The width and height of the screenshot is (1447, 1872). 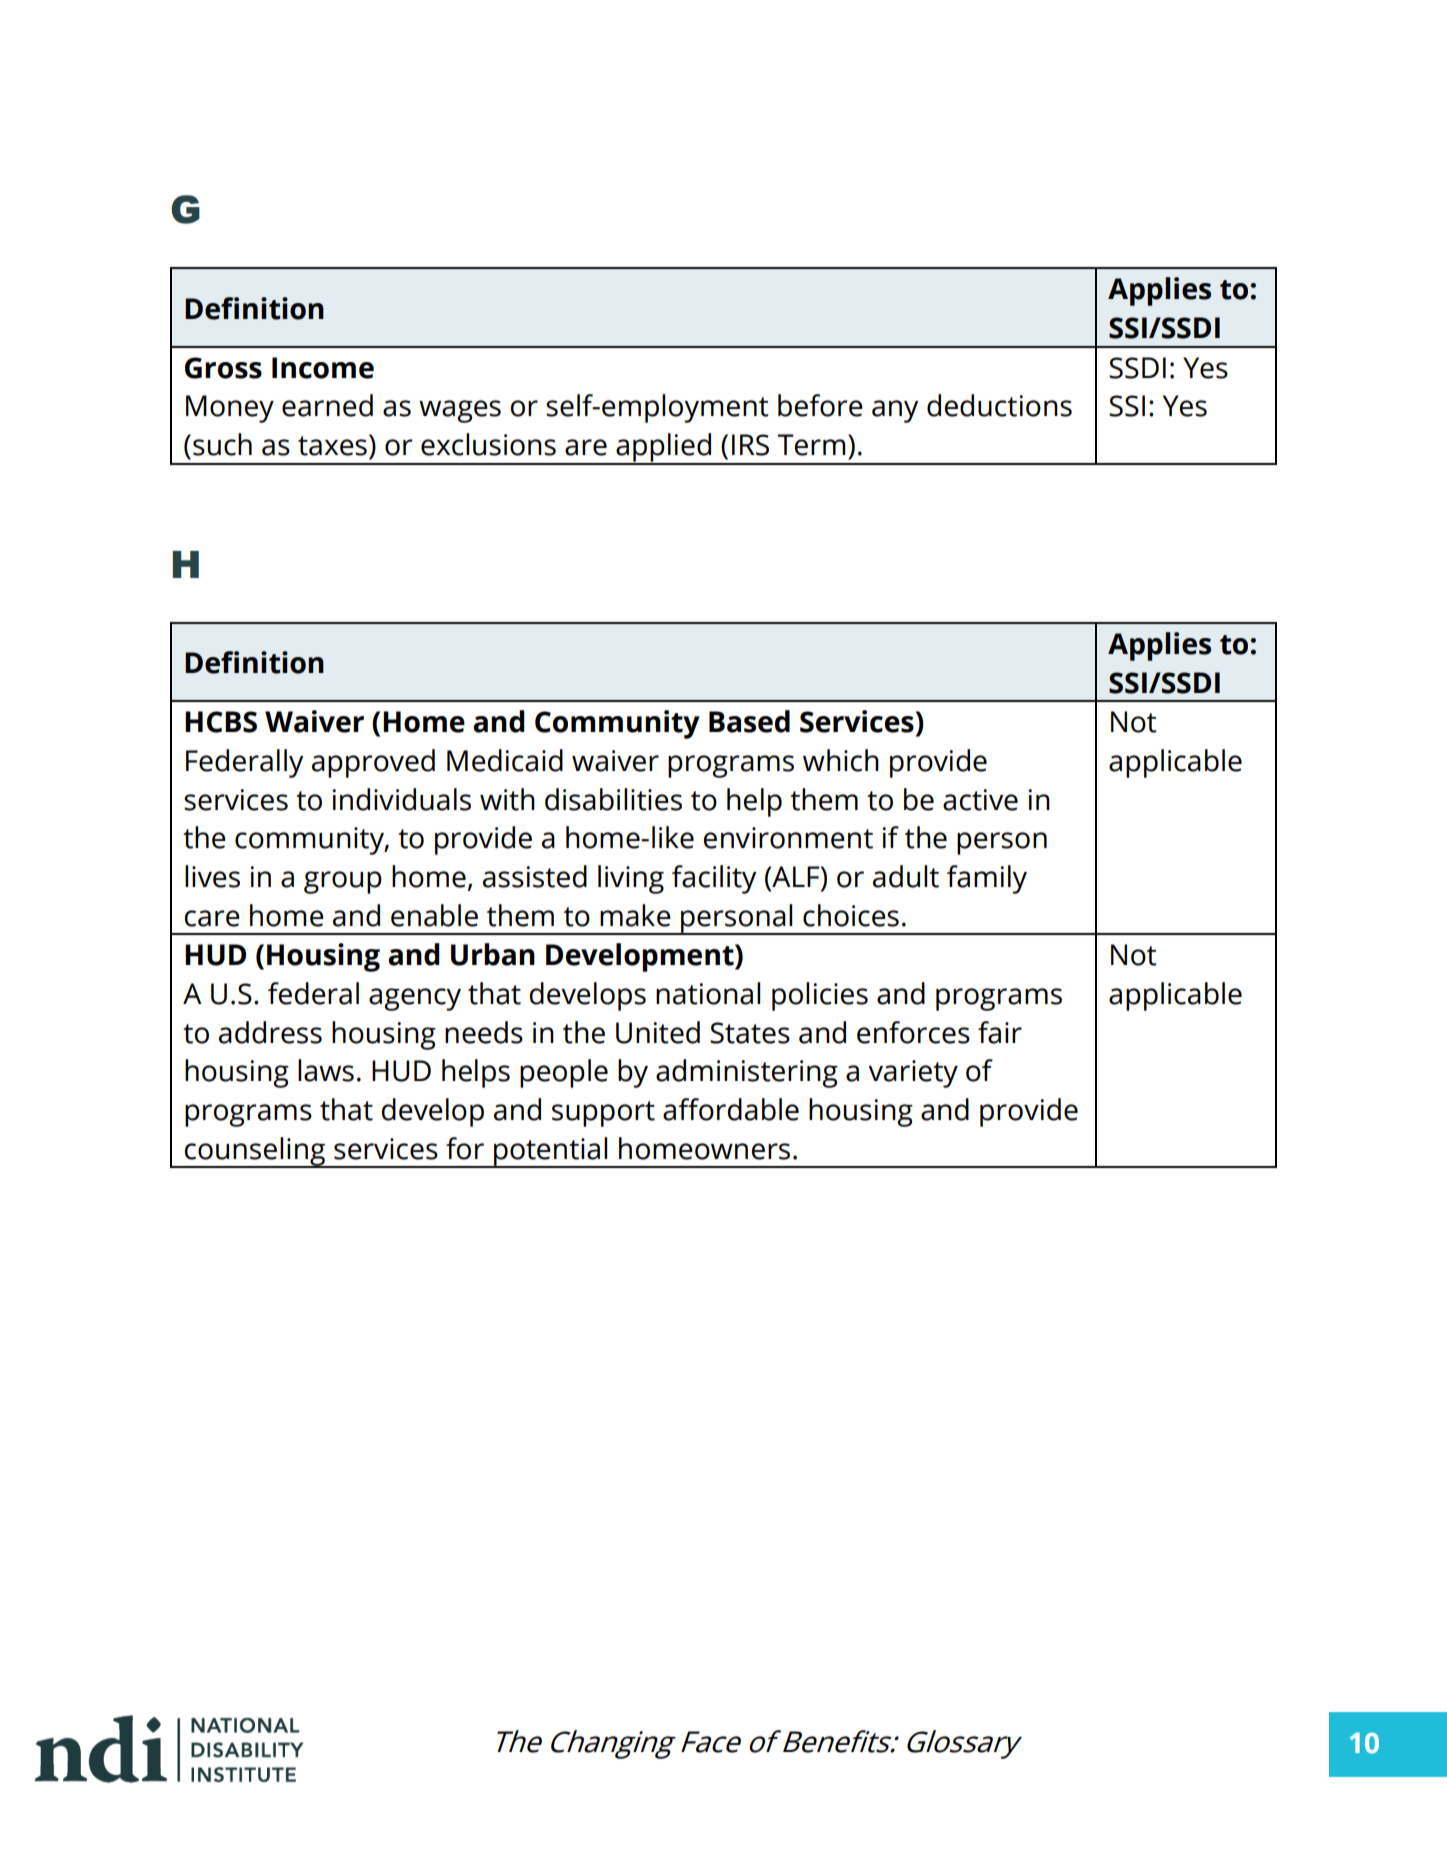 What do you see at coordinates (895, 411) in the screenshot?
I see `any` at bounding box center [895, 411].
